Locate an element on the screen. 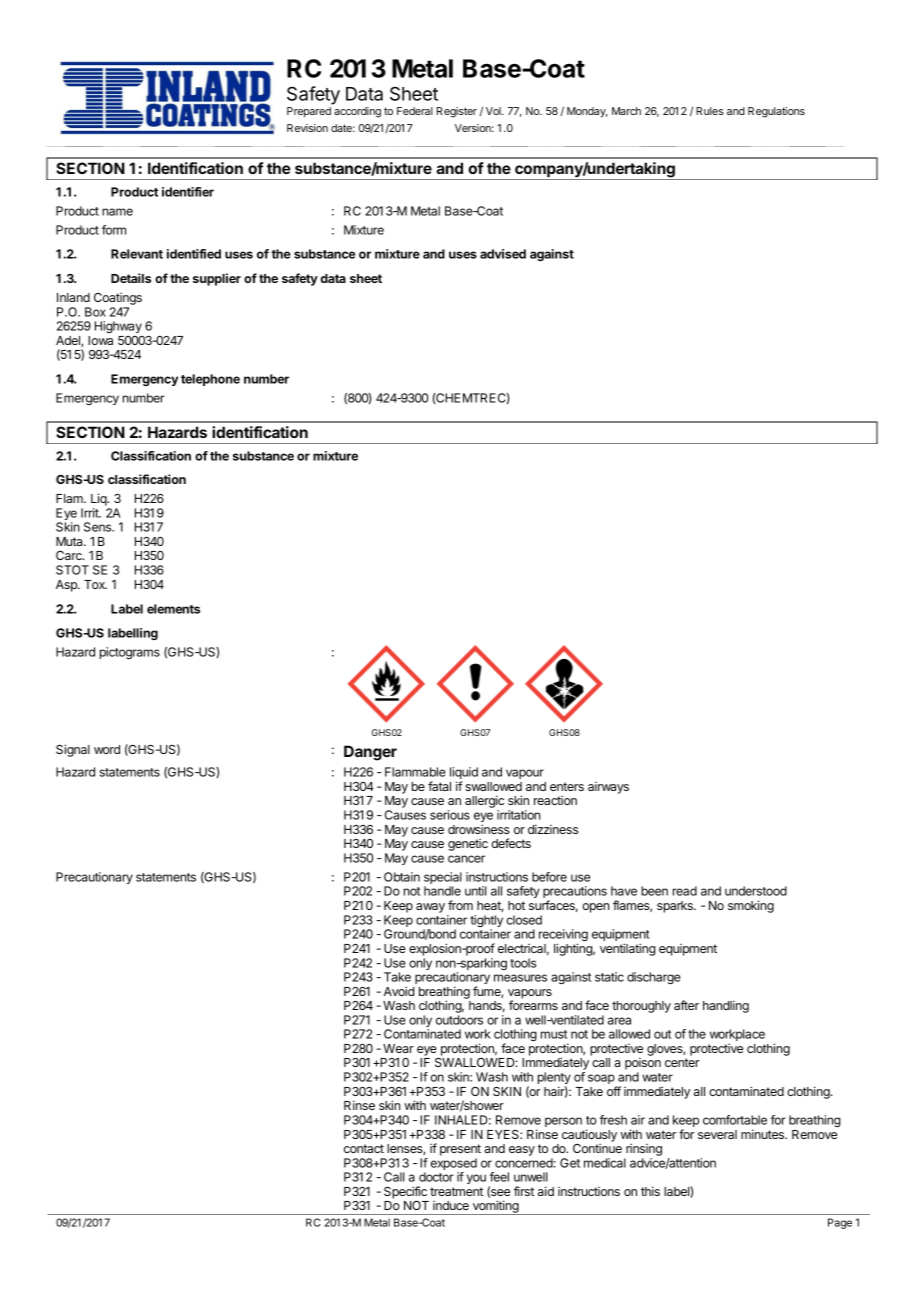 This screenshot has width=924, height=1308. Sens is located at coordinates (98, 527).
